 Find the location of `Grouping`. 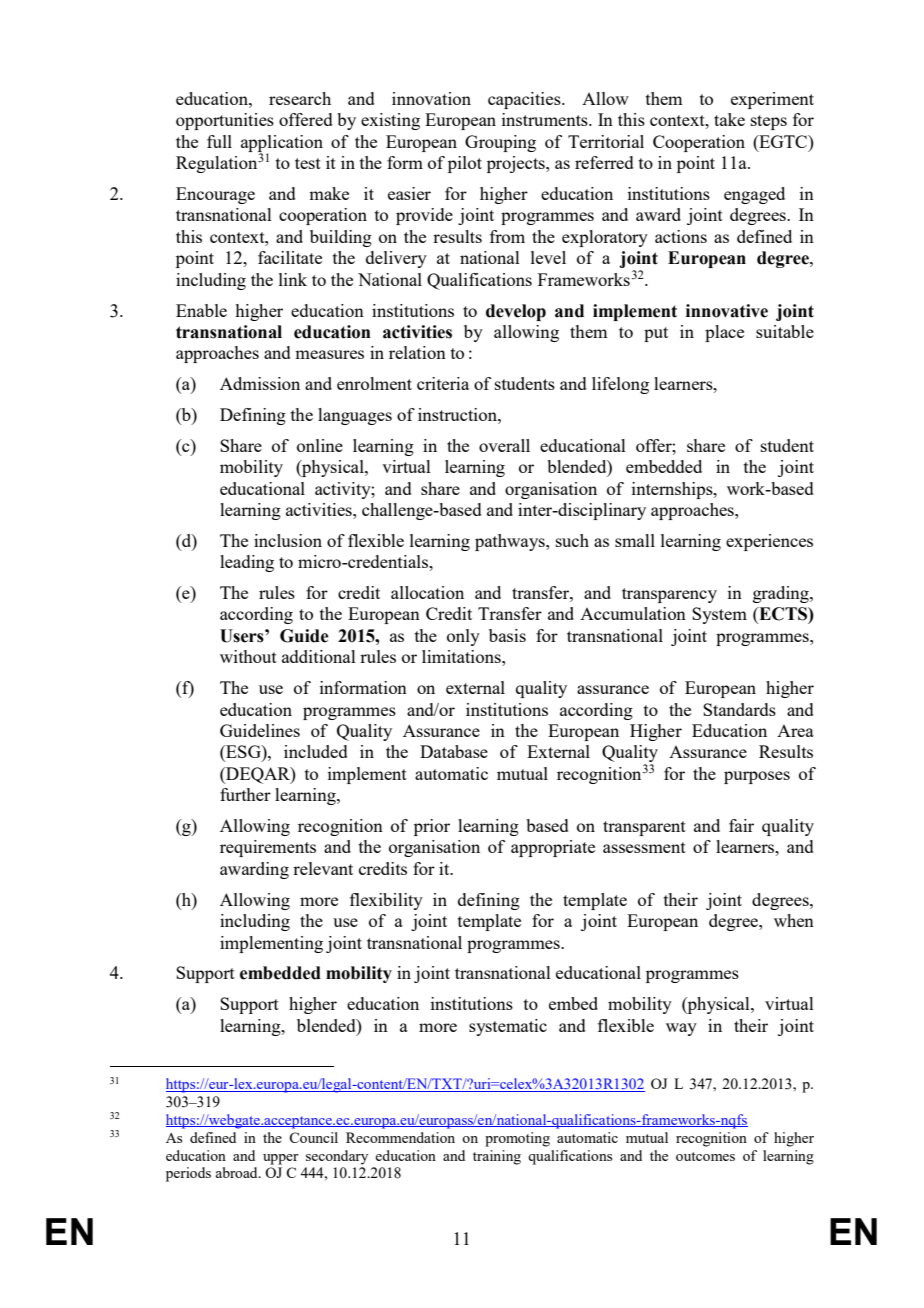

Grouping is located at coordinates (500, 143).
